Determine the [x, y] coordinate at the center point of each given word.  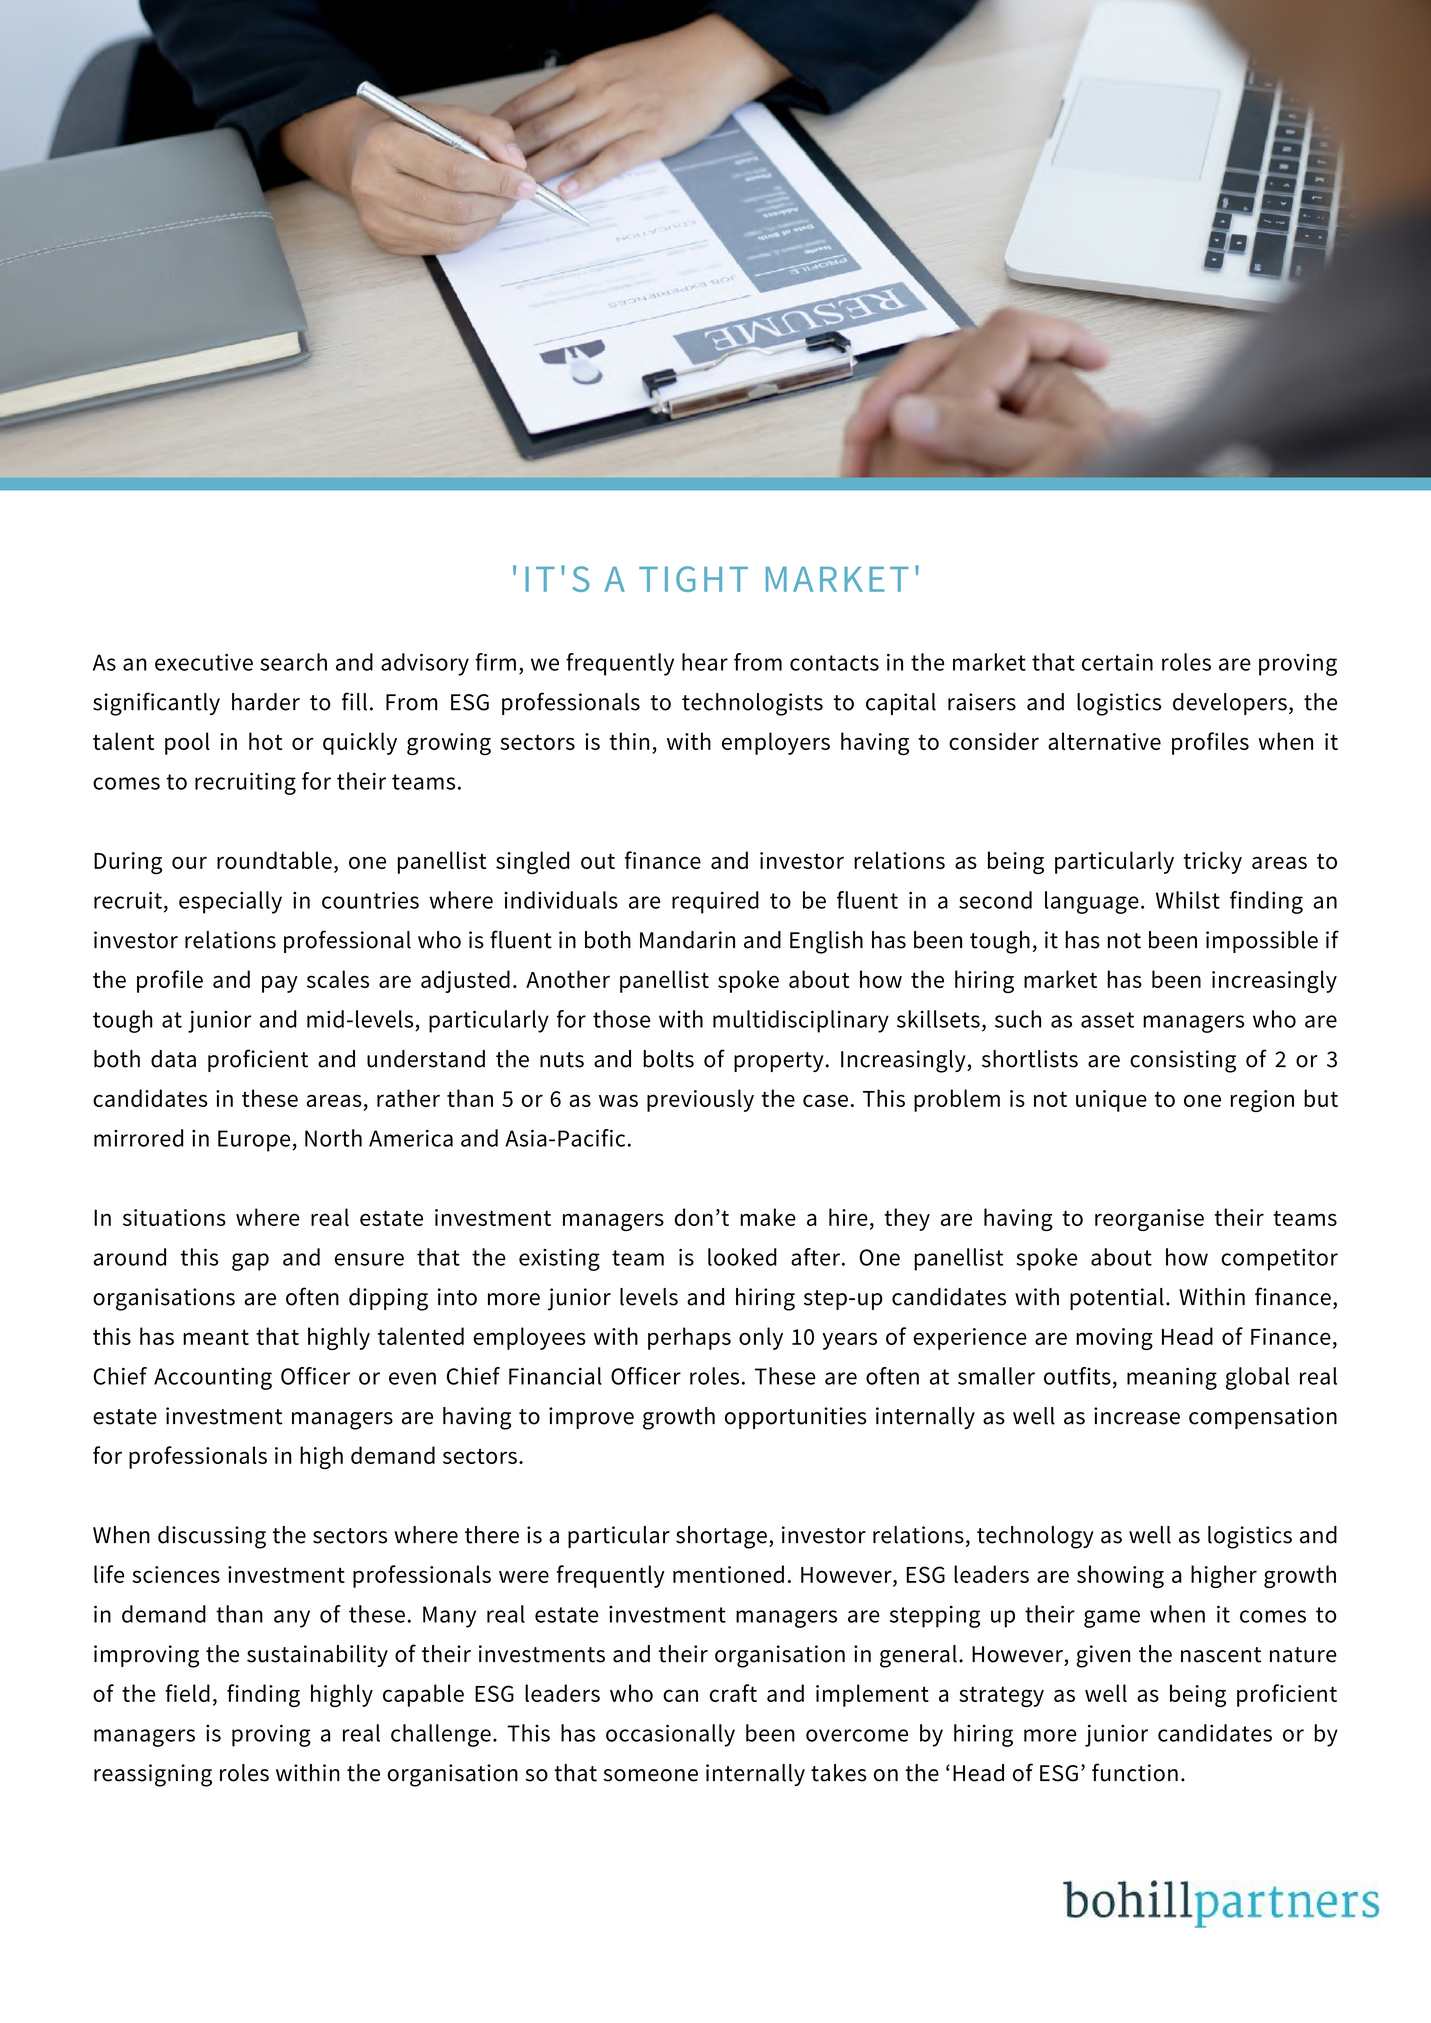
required [715, 902]
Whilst [1188, 900]
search [293, 662]
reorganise [1149, 1220]
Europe [255, 1141]
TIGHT [693, 579]
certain [1117, 662]
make [768, 1217]
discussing [212, 1537]
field [187, 1693]
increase [1137, 1416]
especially [230, 902]
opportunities [795, 1418]
